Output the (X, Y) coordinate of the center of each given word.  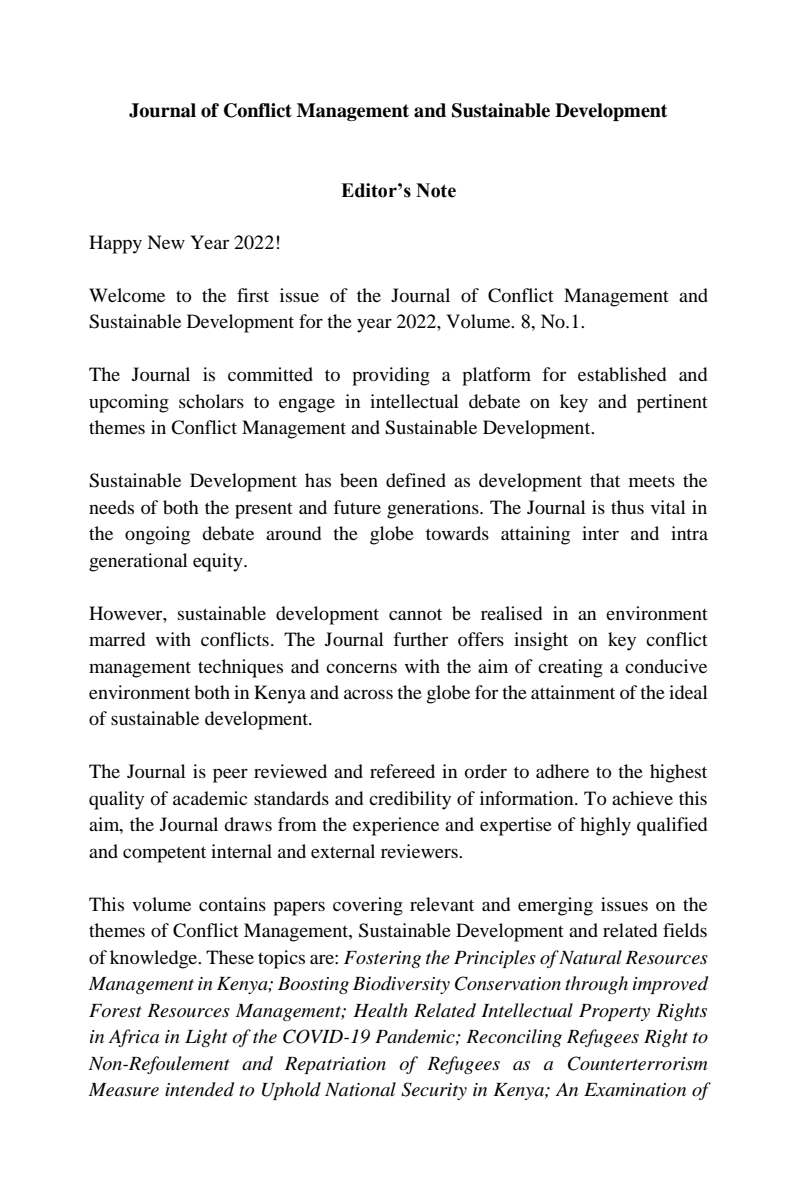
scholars (211, 401)
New (166, 242)
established (622, 374)
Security (434, 1091)
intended (200, 1089)
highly (605, 826)
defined (416, 480)
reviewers (420, 851)
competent (164, 854)
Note (436, 190)
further (420, 639)
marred (117, 639)
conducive (666, 666)
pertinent (672, 403)
